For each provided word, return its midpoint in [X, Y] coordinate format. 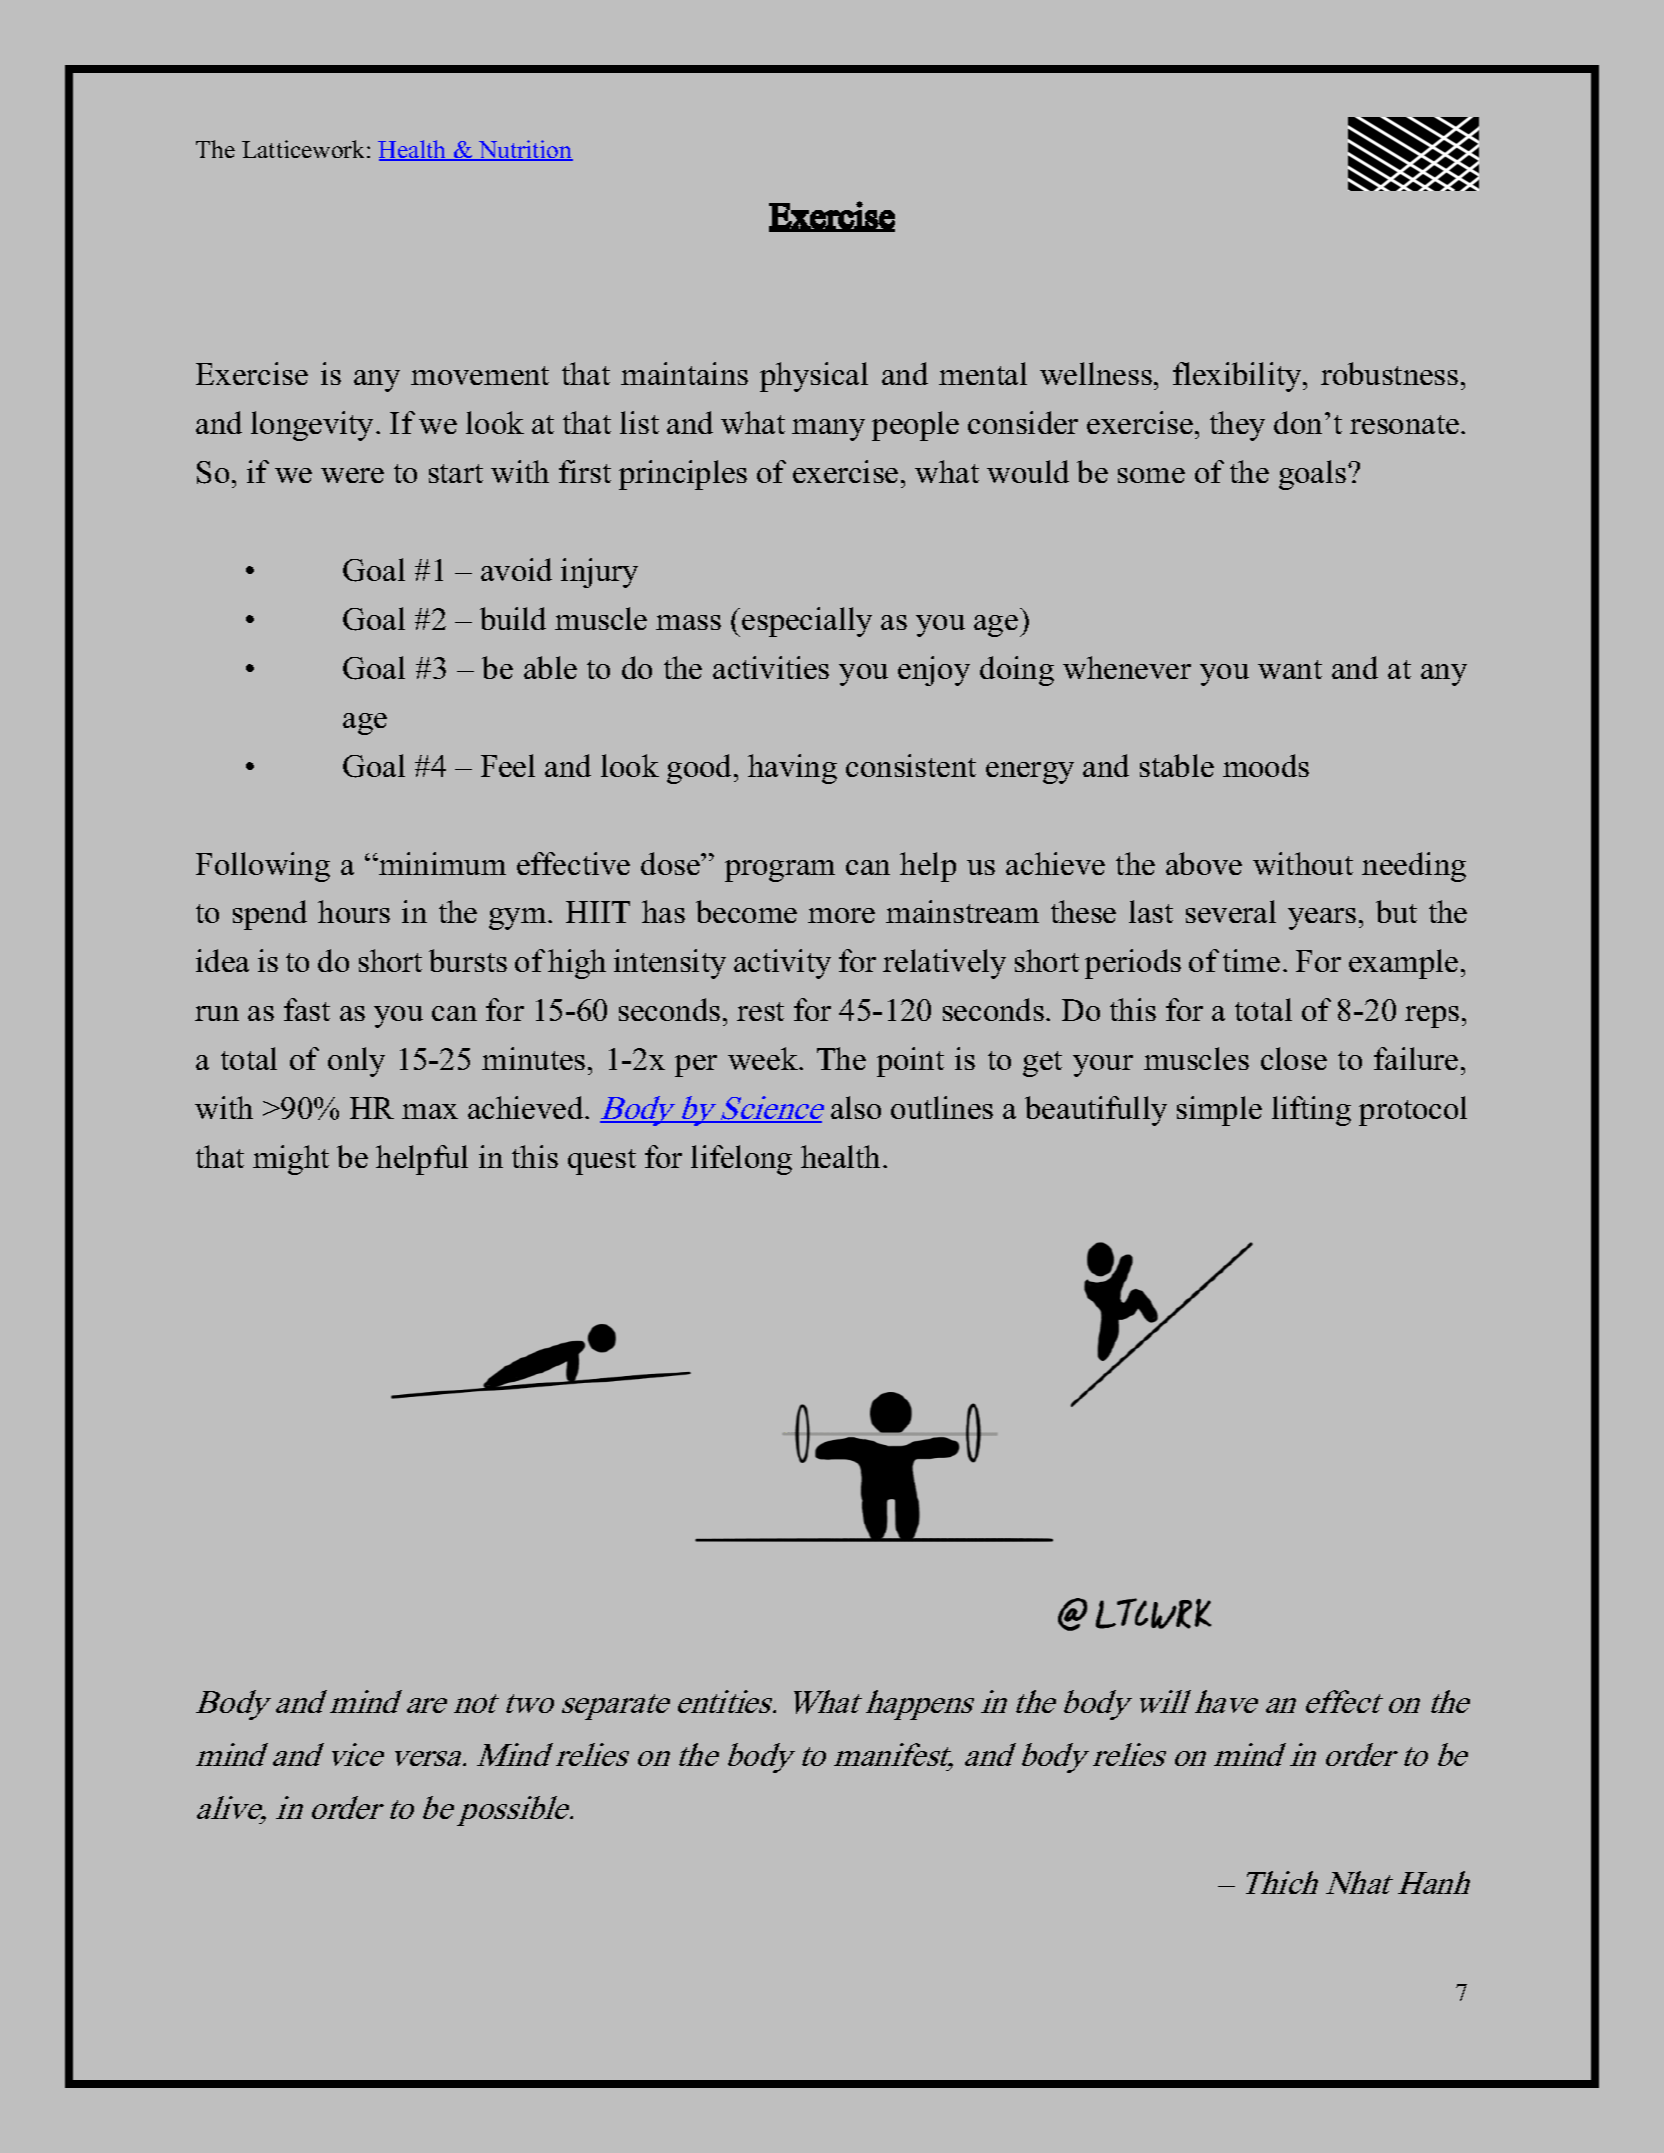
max [430, 1111]
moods [1266, 765]
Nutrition [524, 150]
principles [683, 475]
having [792, 769]
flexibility [1238, 377]
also [856, 1107]
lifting [1311, 1111]
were [352, 475]
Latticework [305, 149]
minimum [441, 863]
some [1151, 475]
